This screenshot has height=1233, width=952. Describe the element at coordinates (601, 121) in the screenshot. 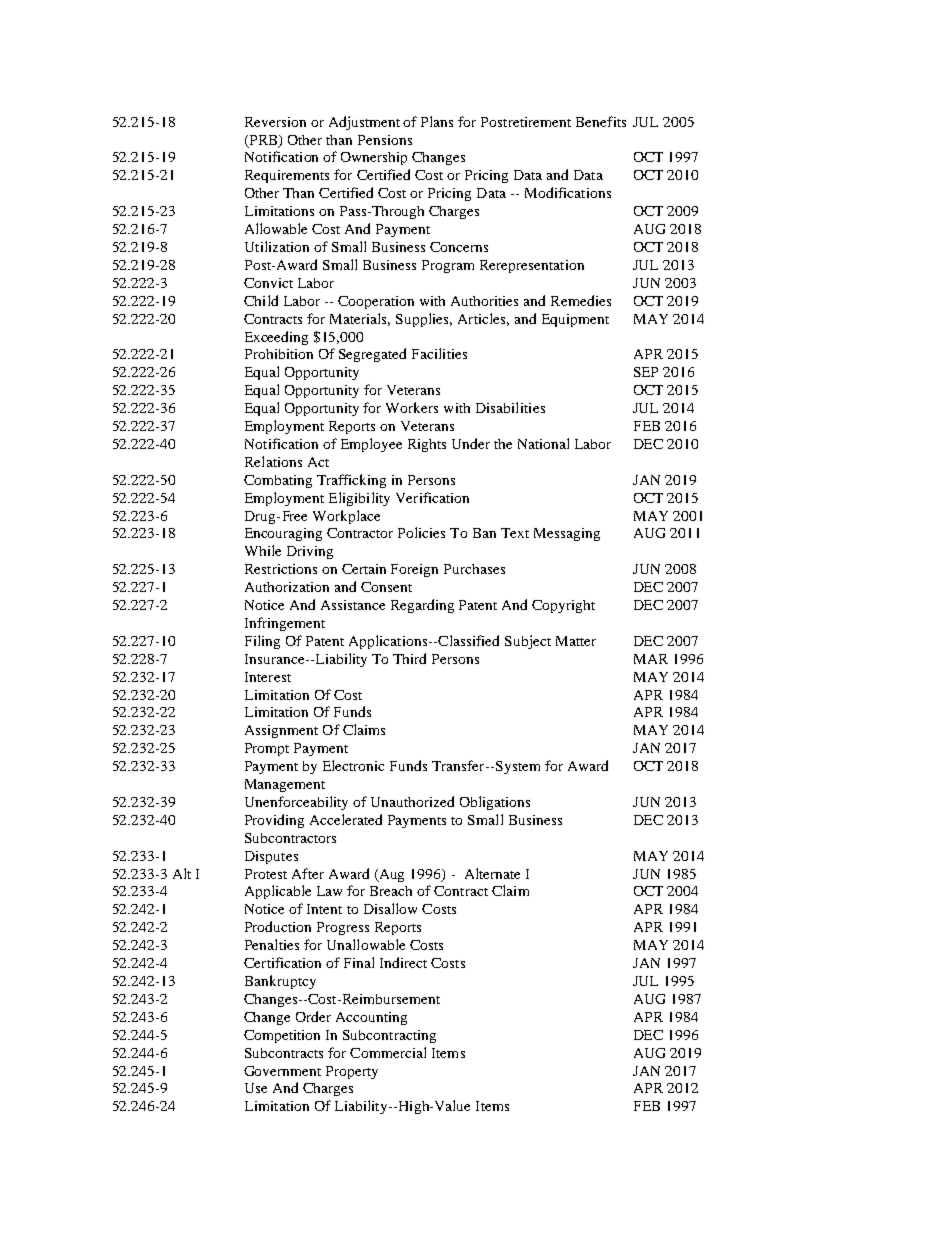

I see `Benefits` at that location.
